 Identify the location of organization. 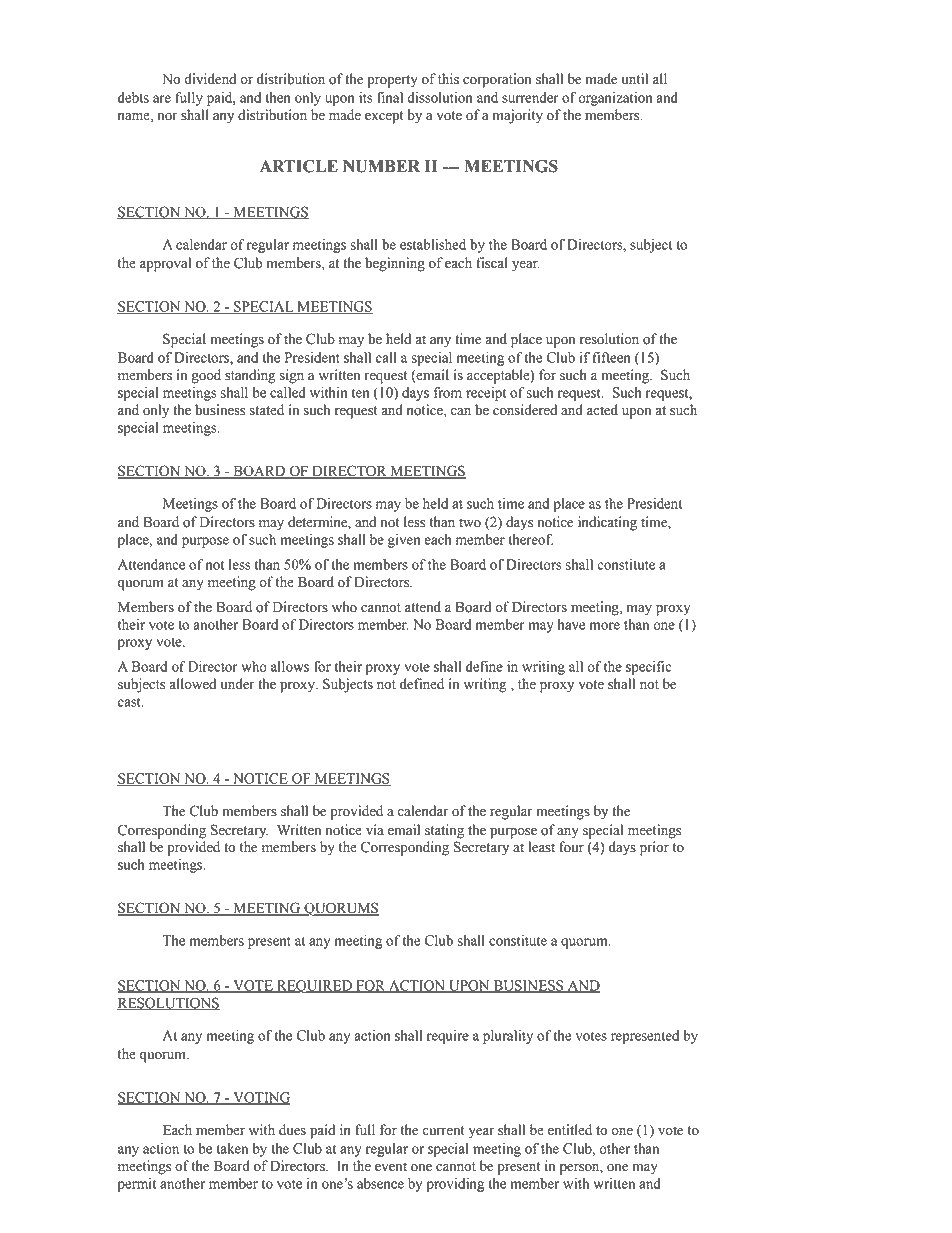
(615, 99).
